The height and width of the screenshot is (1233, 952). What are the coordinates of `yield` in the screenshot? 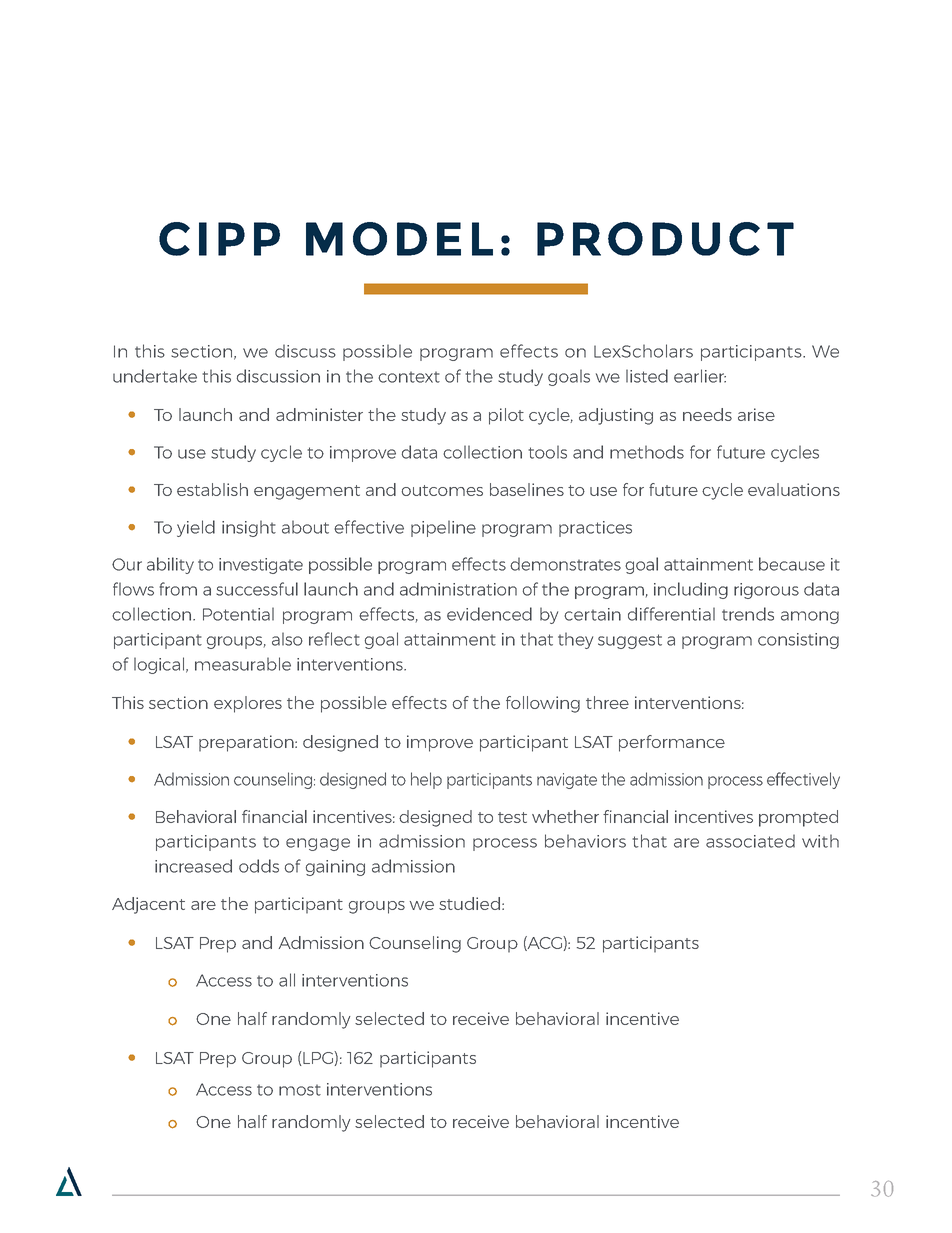 It's located at (196, 528).
